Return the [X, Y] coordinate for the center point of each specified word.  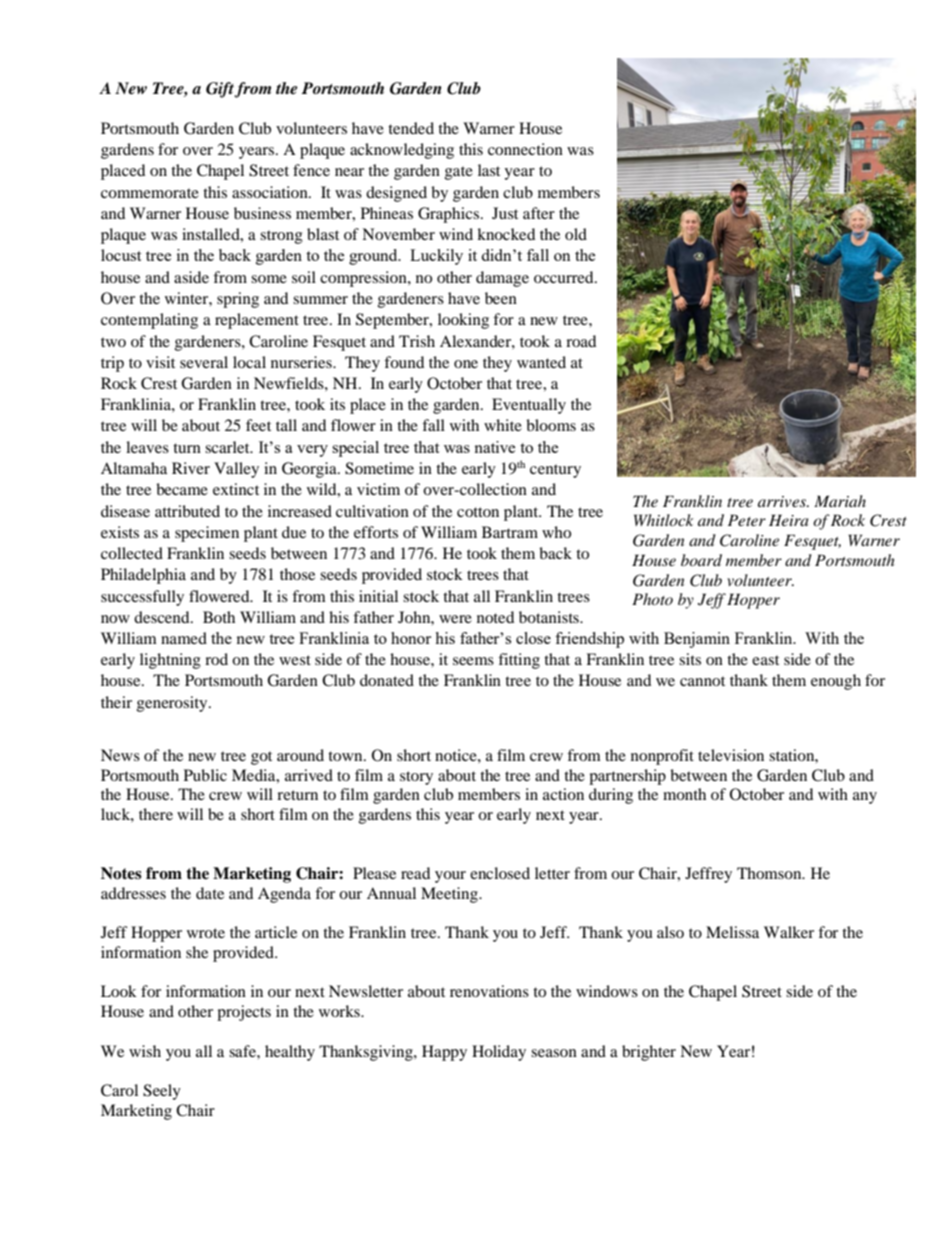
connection [525, 149]
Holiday [499, 1053]
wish [145, 1051]
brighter [649, 1053]
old [576, 234]
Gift [220, 90]
